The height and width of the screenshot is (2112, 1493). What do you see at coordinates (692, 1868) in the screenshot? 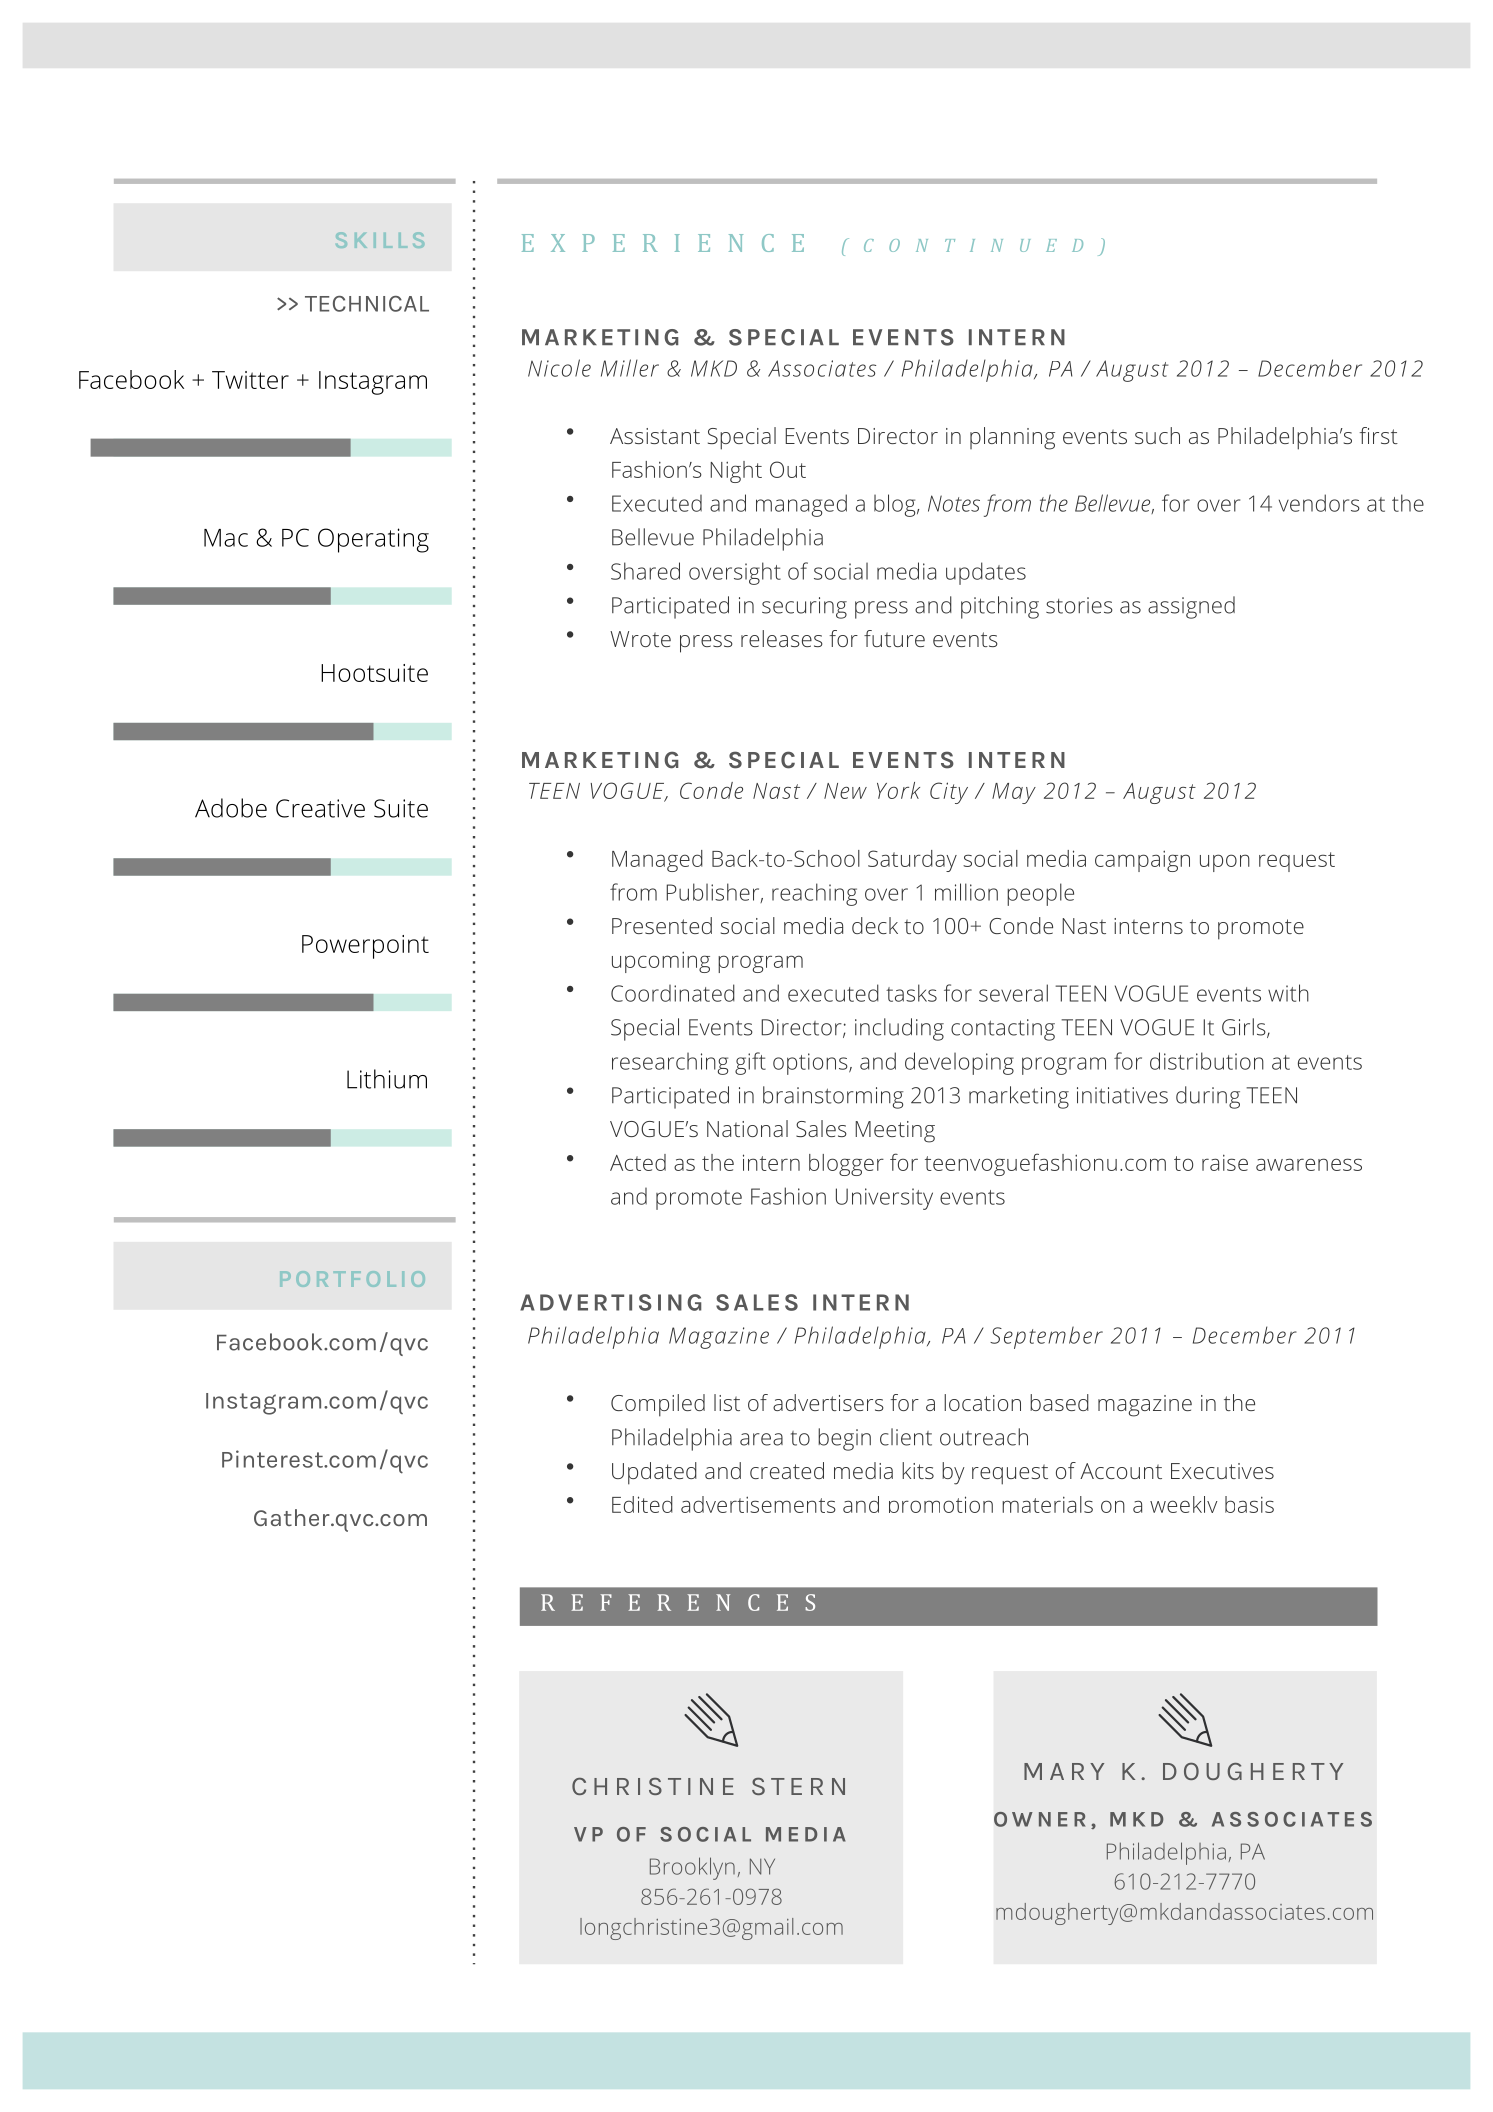
I see `Brooklyn` at bounding box center [692, 1868].
